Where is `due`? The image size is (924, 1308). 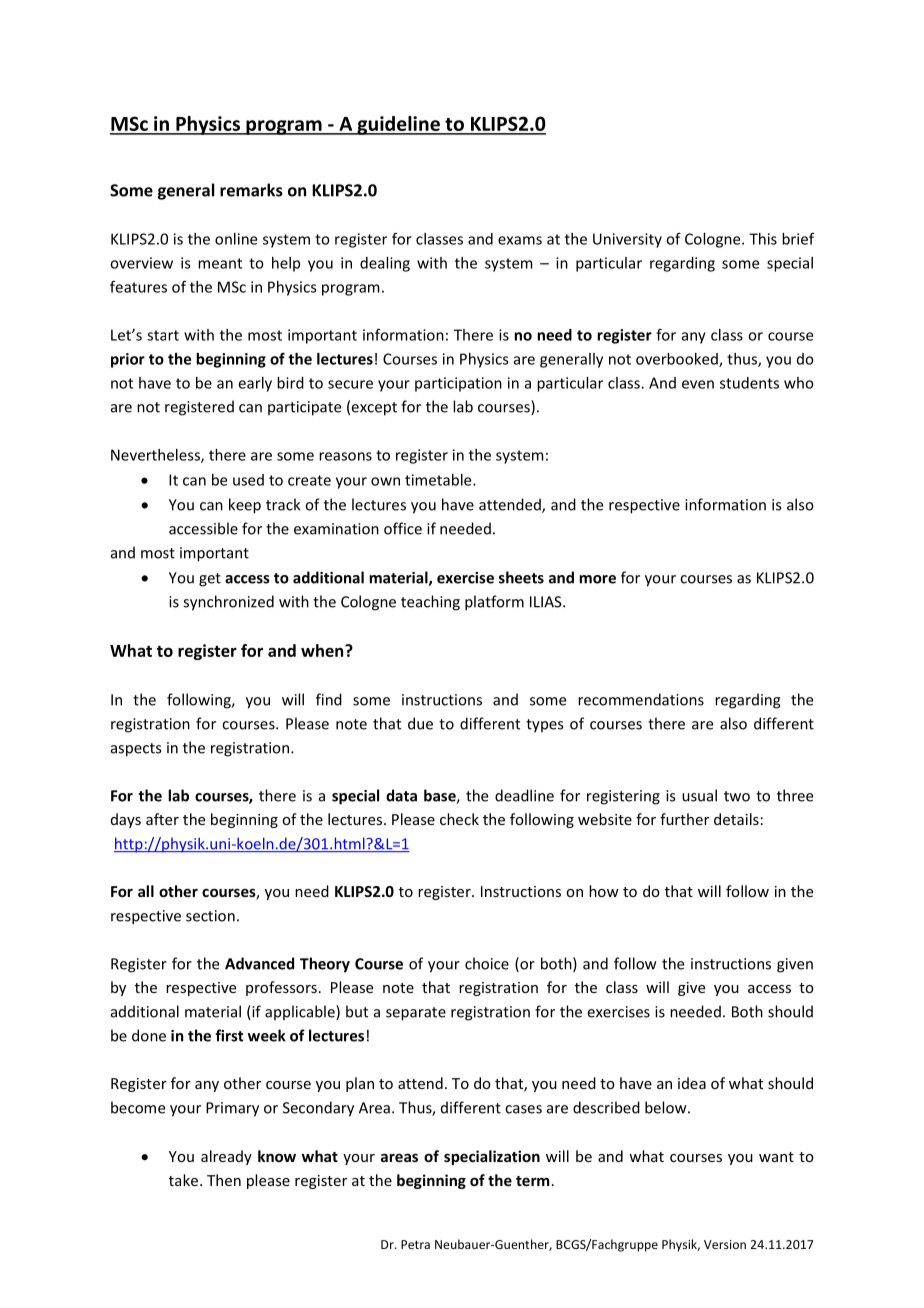 due is located at coordinates (420, 723).
